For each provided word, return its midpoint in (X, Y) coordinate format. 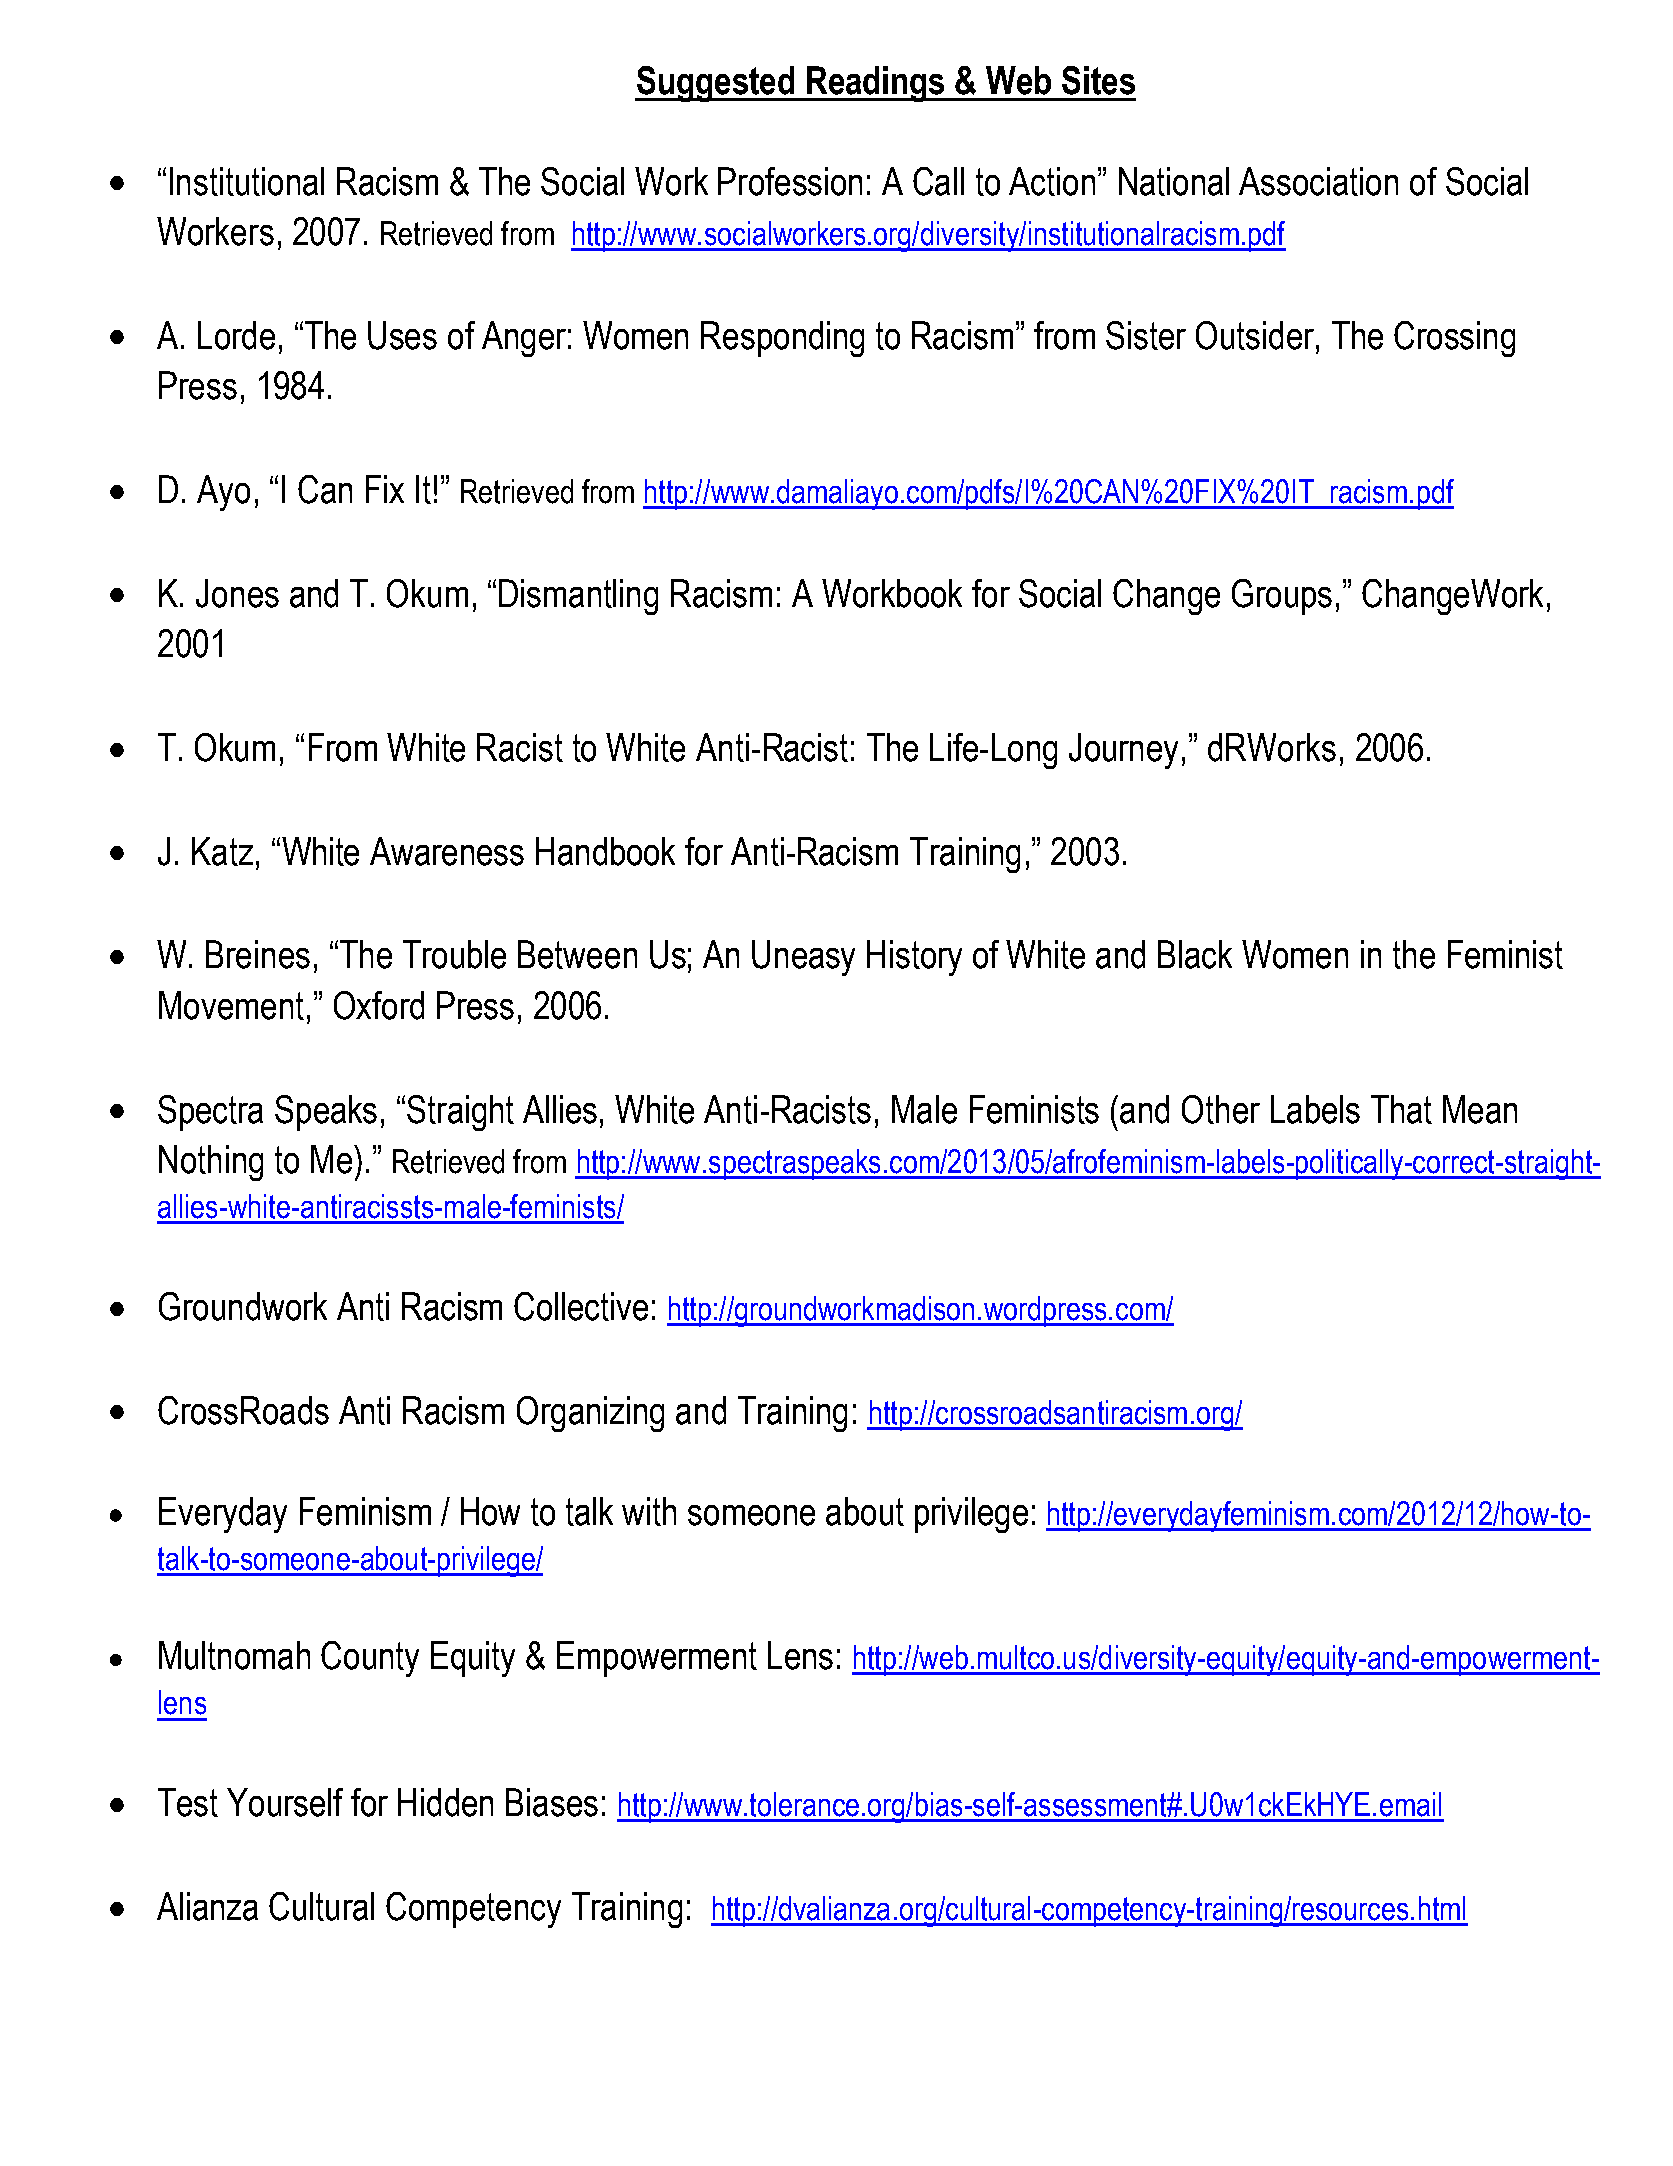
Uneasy (803, 958)
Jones (237, 593)
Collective (581, 1306)
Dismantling (578, 597)
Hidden (445, 1802)
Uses (402, 335)
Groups (1282, 597)
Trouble (454, 954)
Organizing (590, 1414)
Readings (876, 84)
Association (1318, 181)
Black (1195, 954)
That (1401, 1109)
